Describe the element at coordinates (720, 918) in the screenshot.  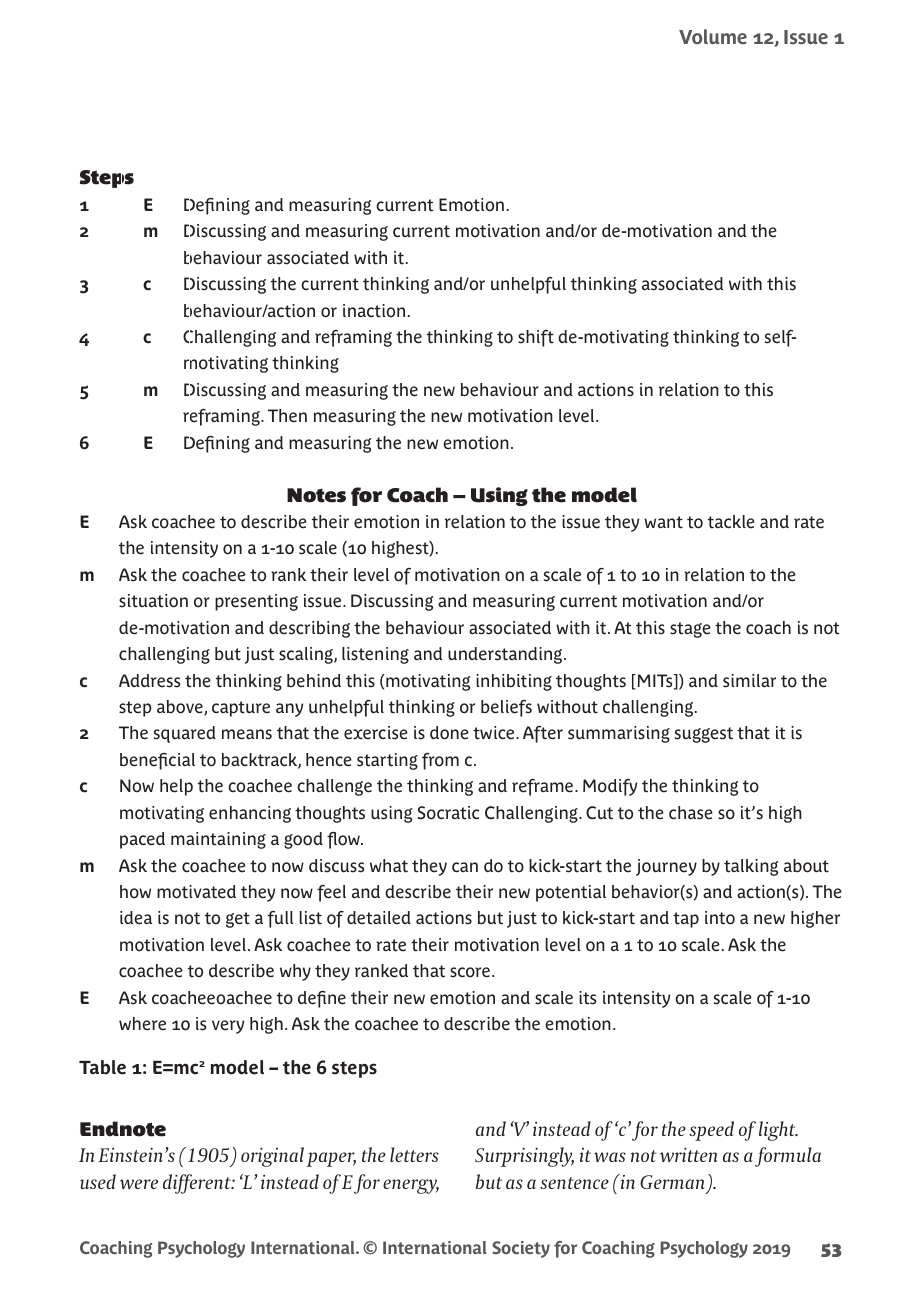
I see `into` at that location.
